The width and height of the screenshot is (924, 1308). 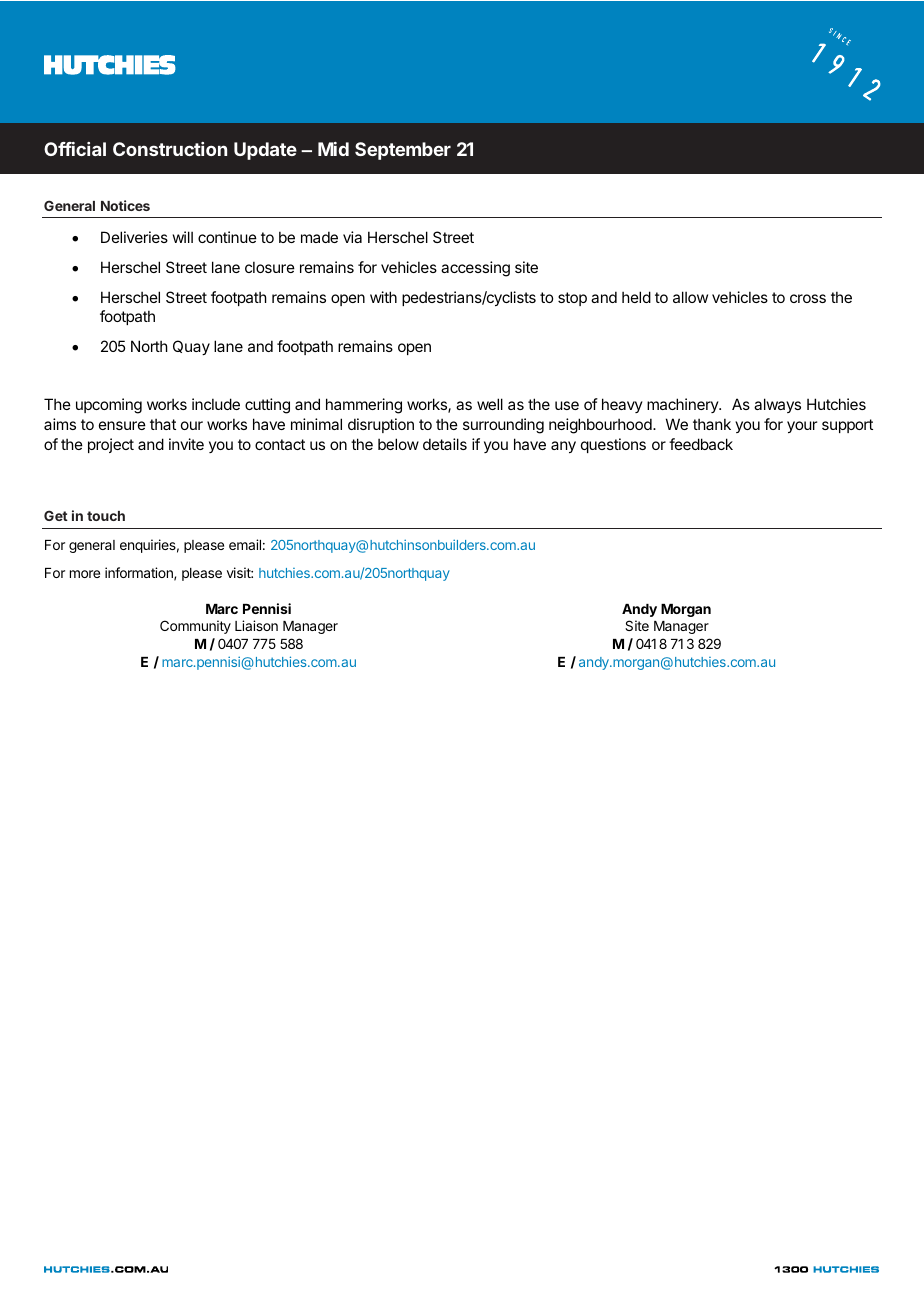 What do you see at coordinates (333, 149) in the screenshot?
I see `Mid` at bounding box center [333, 149].
